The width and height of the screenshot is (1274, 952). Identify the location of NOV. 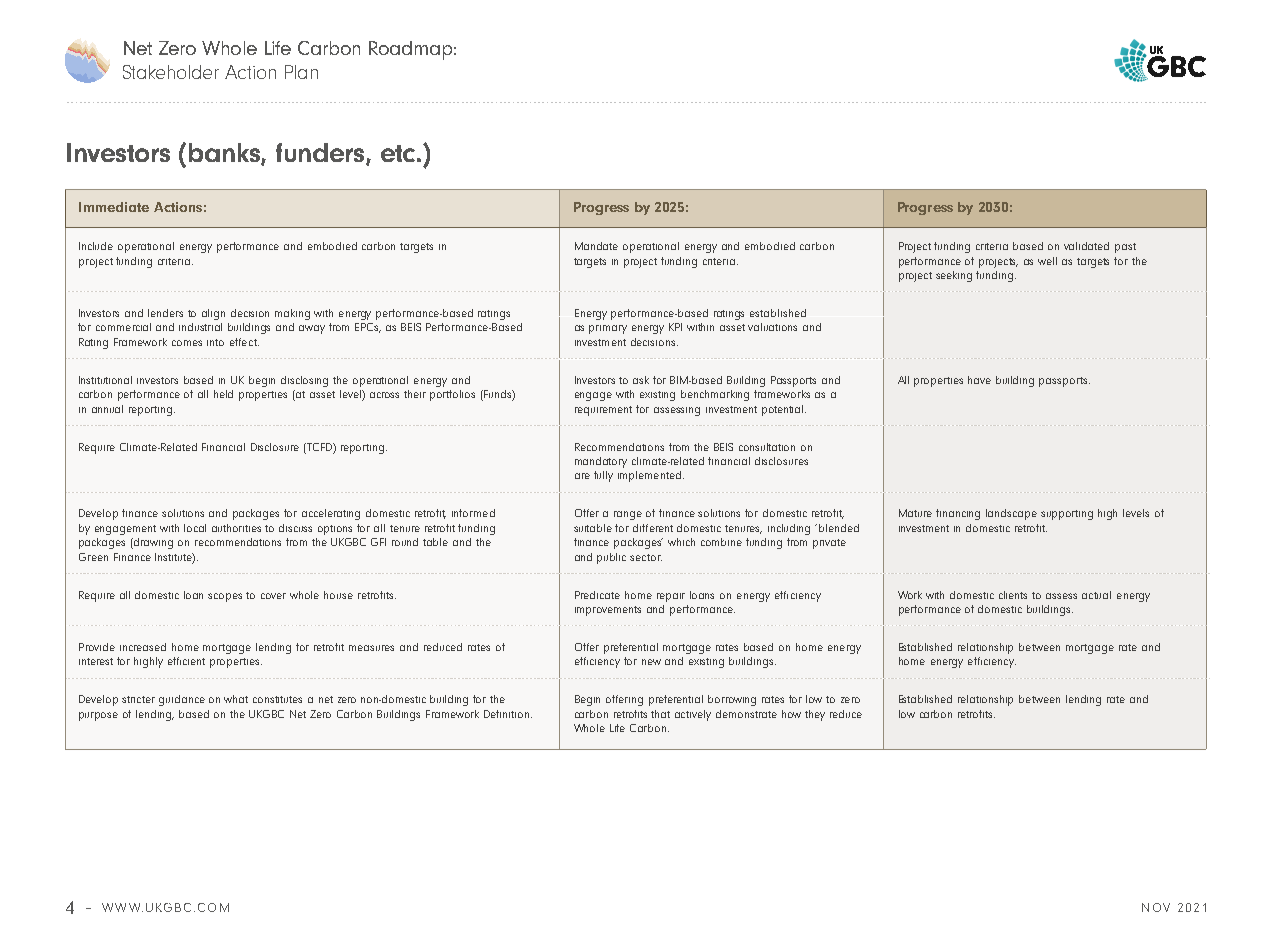
(1156, 907).
